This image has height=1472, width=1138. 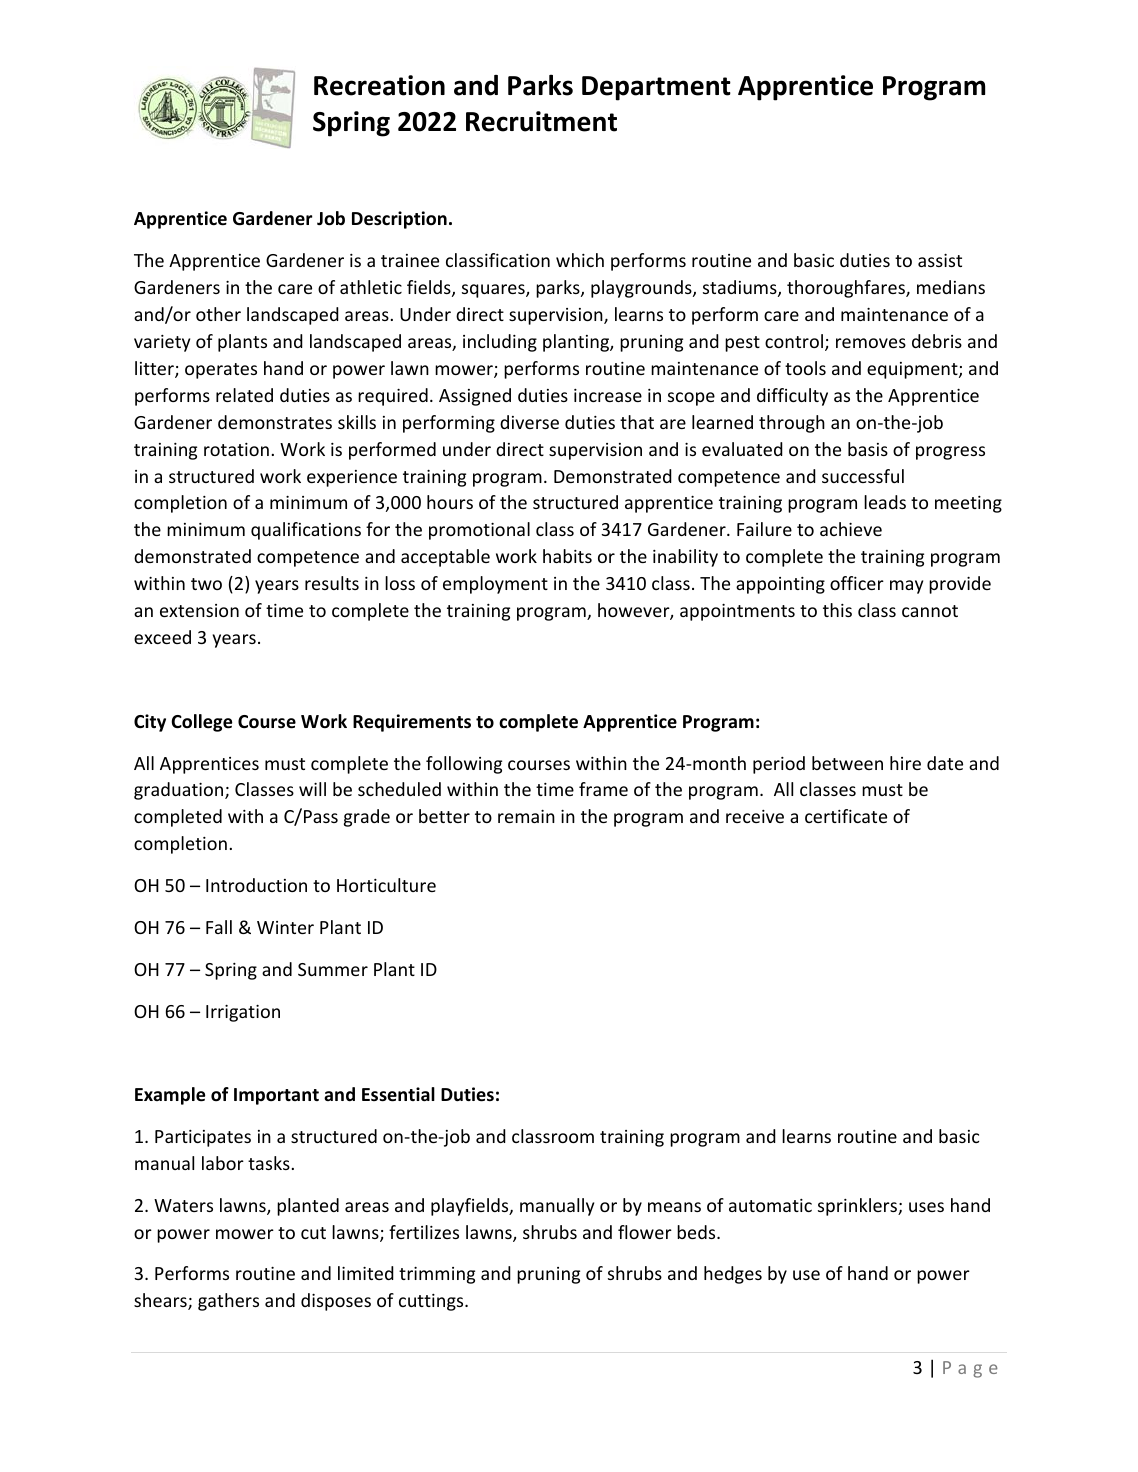 What do you see at coordinates (603, 789) in the image?
I see `frame` at bounding box center [603, 789].
